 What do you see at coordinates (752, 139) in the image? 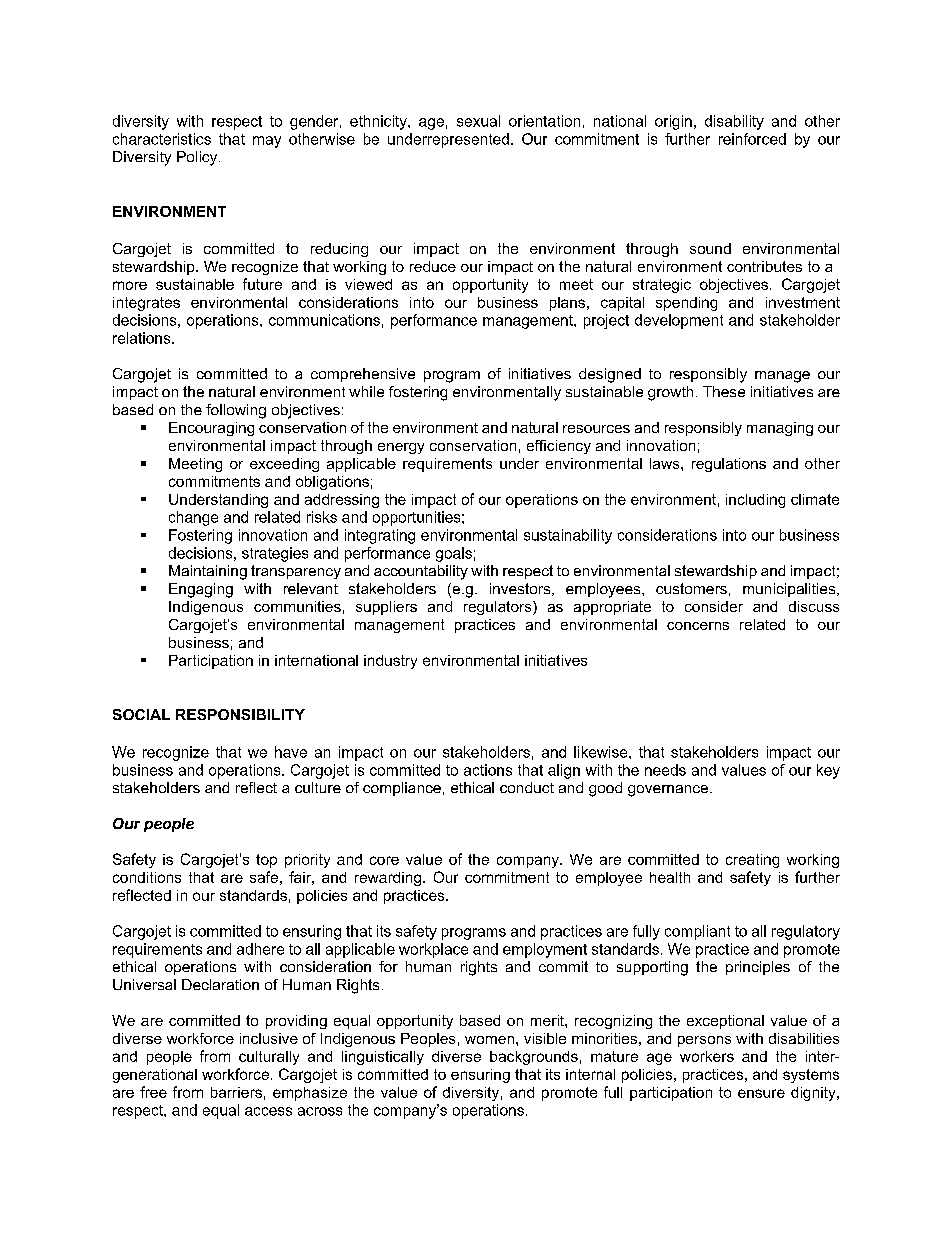
I see `reinforced` at bounding box center [752, 139].
